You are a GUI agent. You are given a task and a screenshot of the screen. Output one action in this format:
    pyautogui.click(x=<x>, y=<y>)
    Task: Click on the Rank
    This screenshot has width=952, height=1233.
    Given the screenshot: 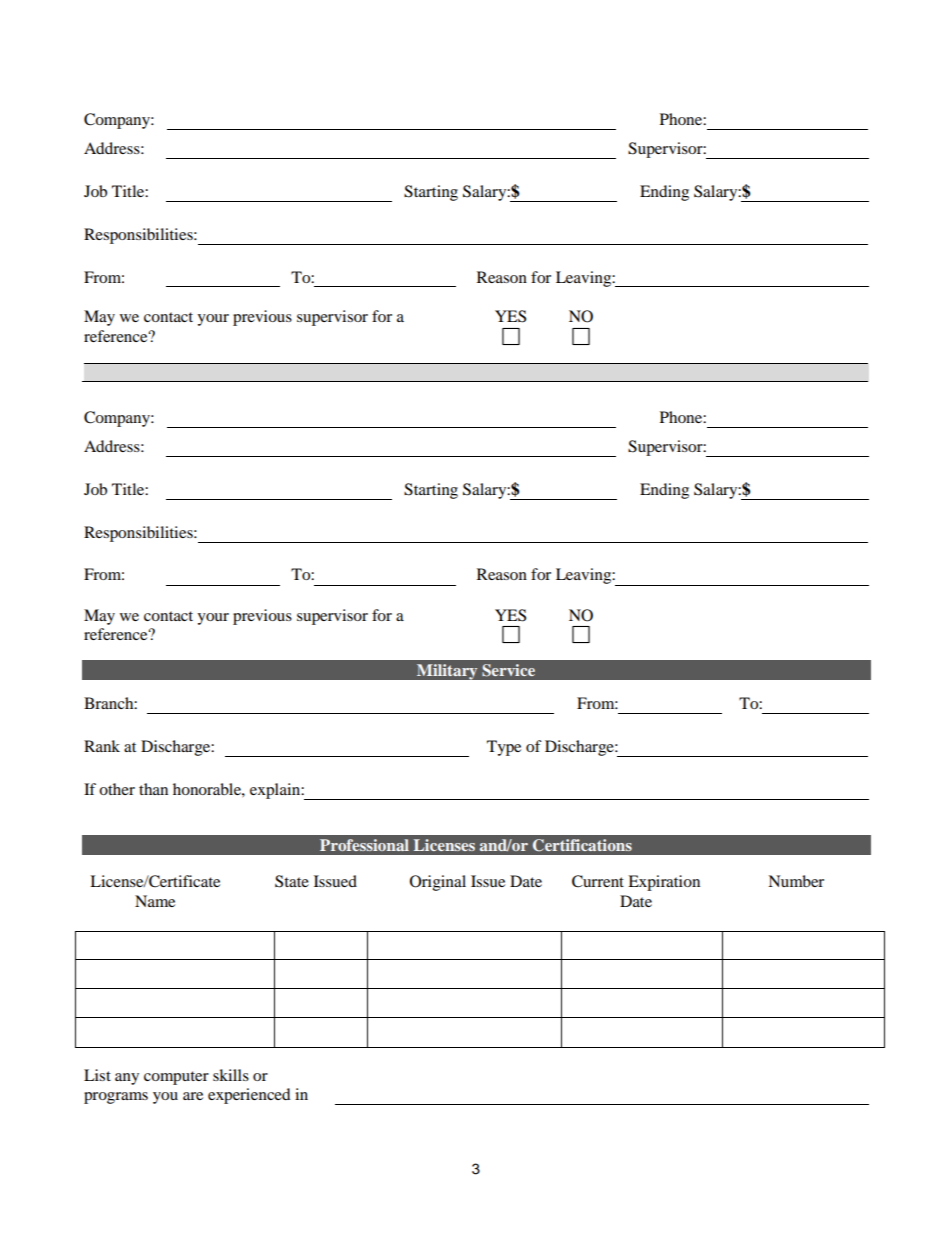 What is the action you would take?
    pyautogui.click(x=102, y=746)
